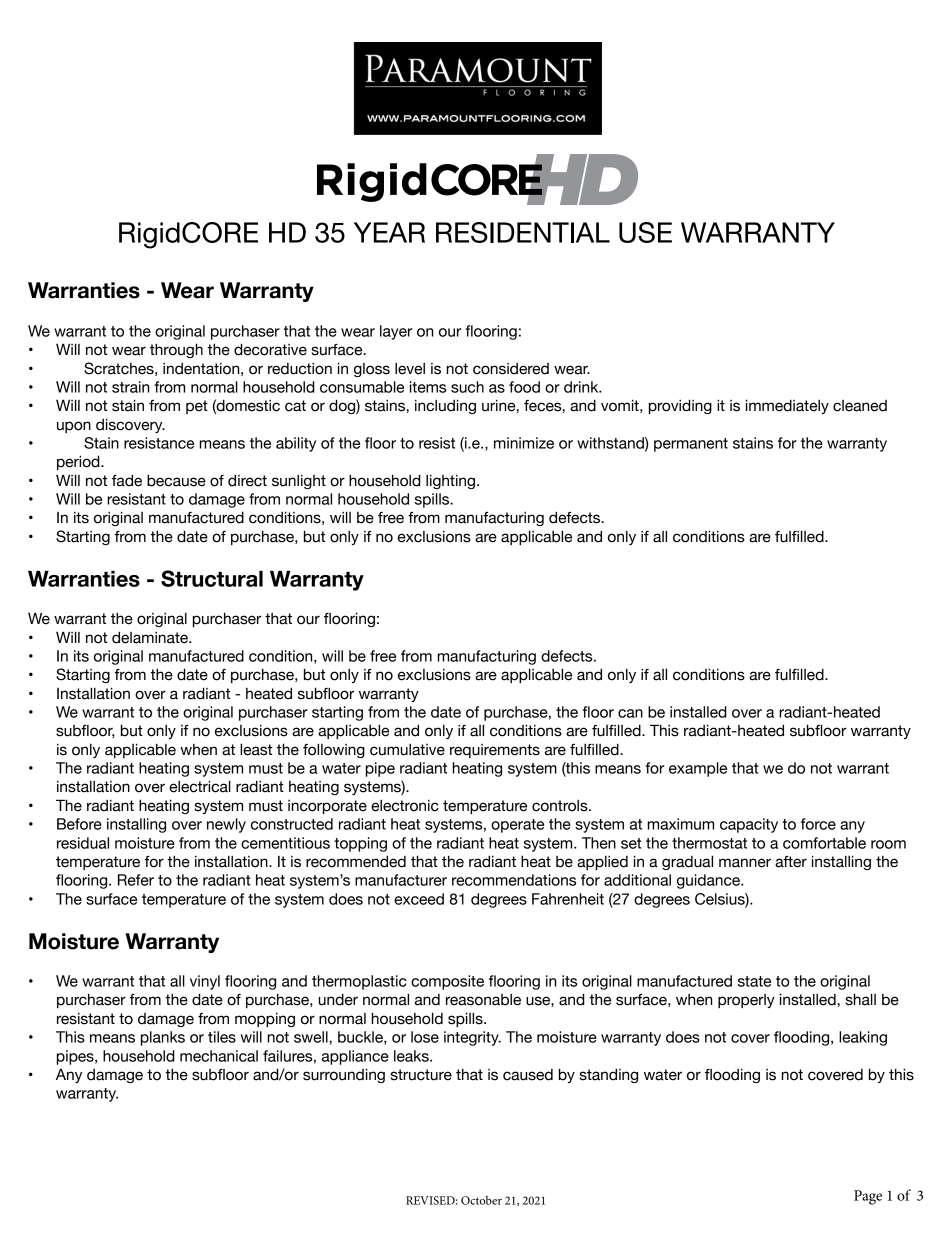 This screenshot has height=1233, width=952. What do you see at coordinates (754, 981) in the screenshot?
I see `state` at bounding box center [754, 981].
